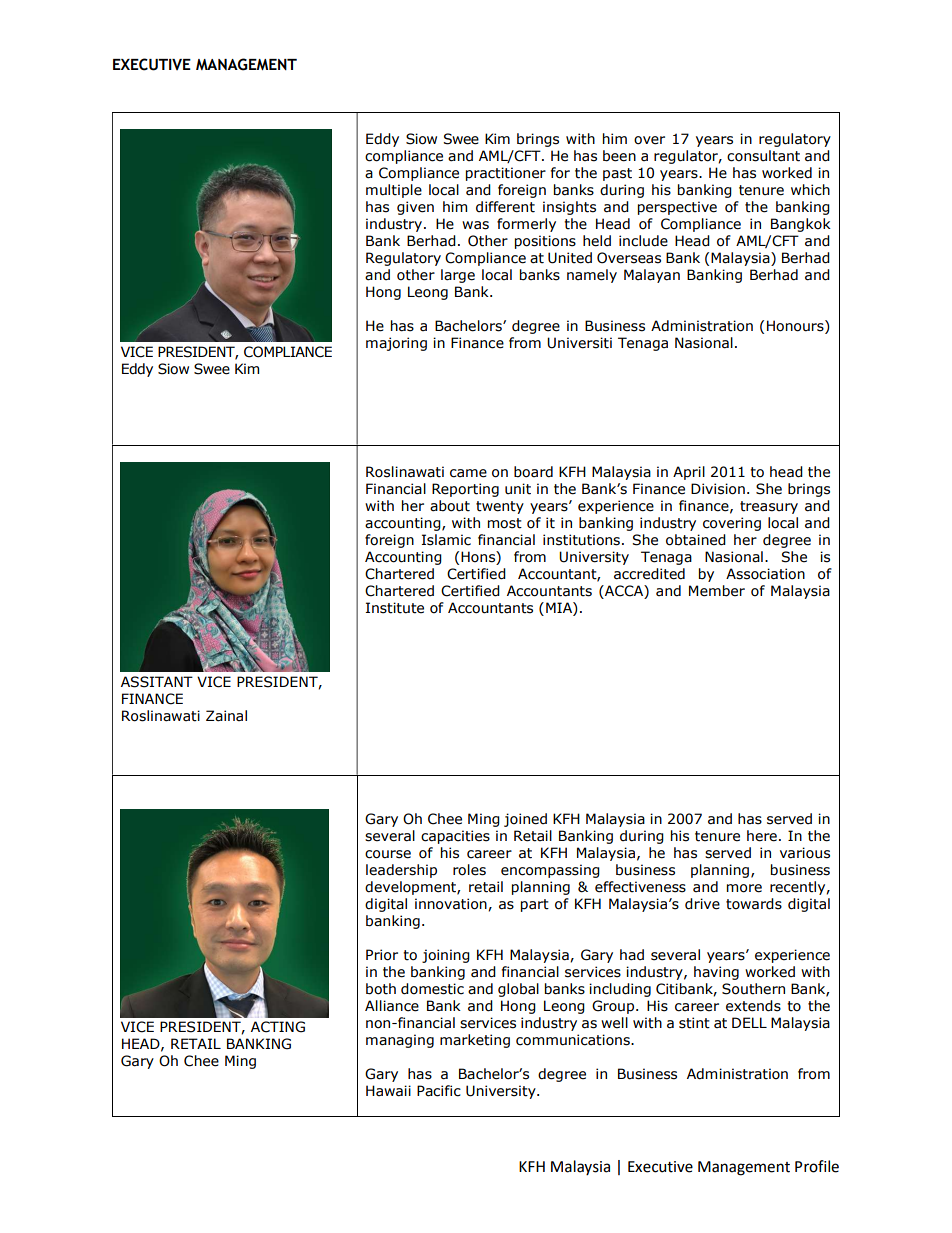 Image resolution: width=952 pixels, height=1233 pixels. Describe the element at coordinates (583, 540) in the page. I see `institutions` at that location.
